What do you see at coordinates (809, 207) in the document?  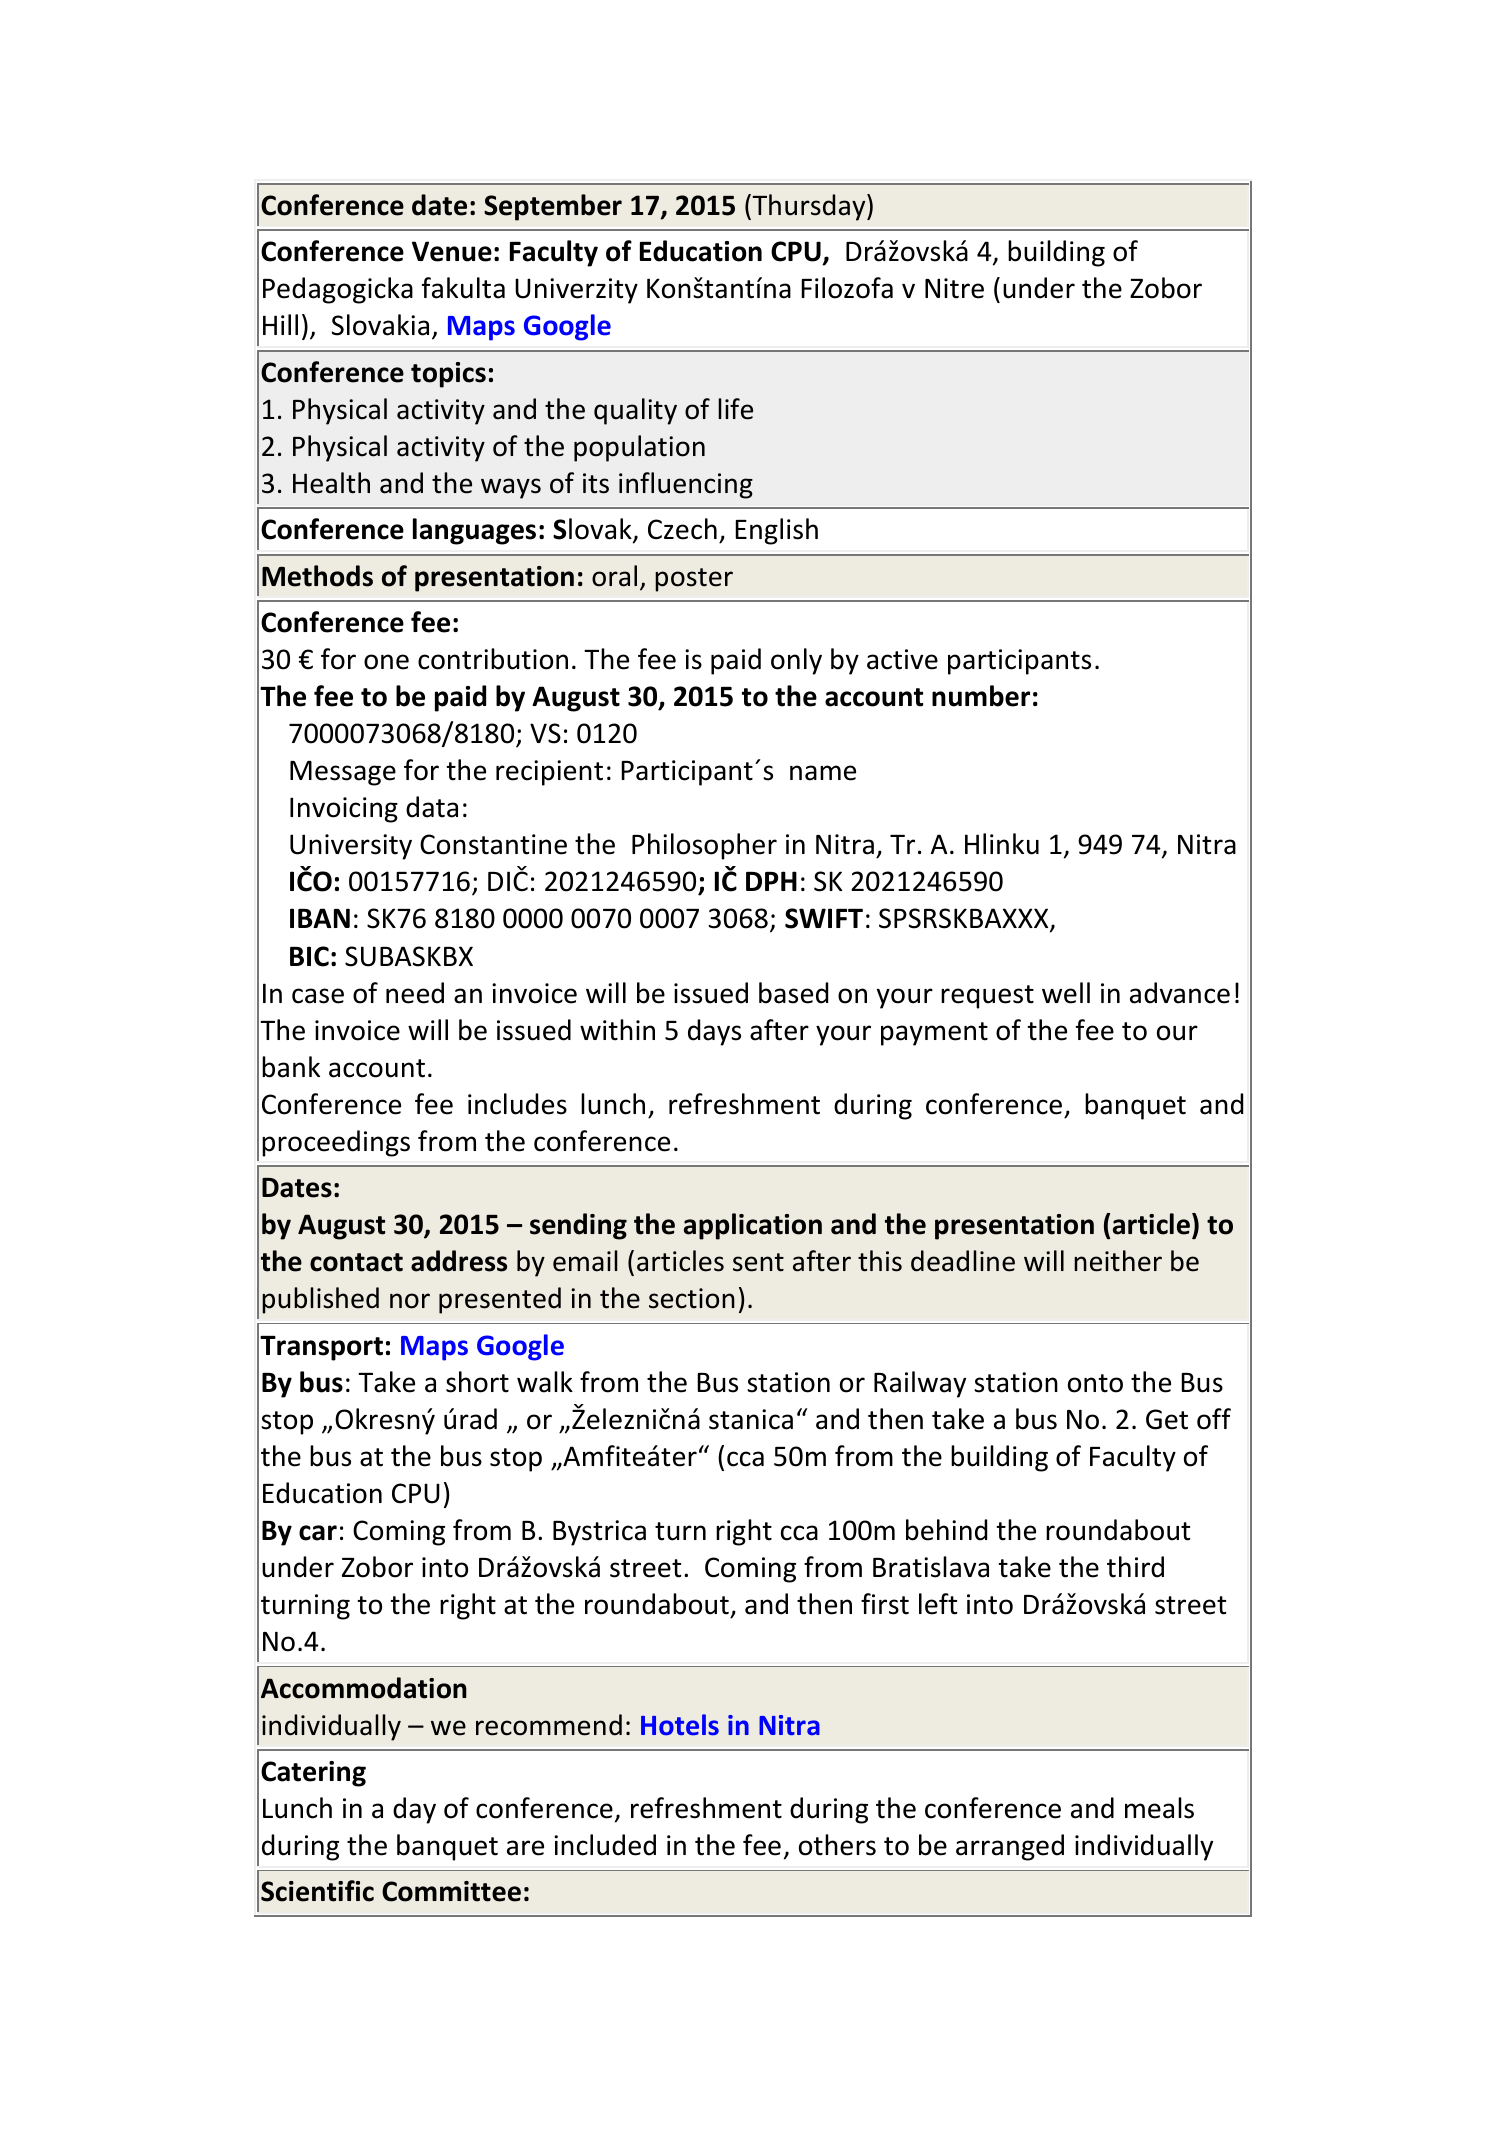 I see `Thursday` at bounding box center [809, 207].
